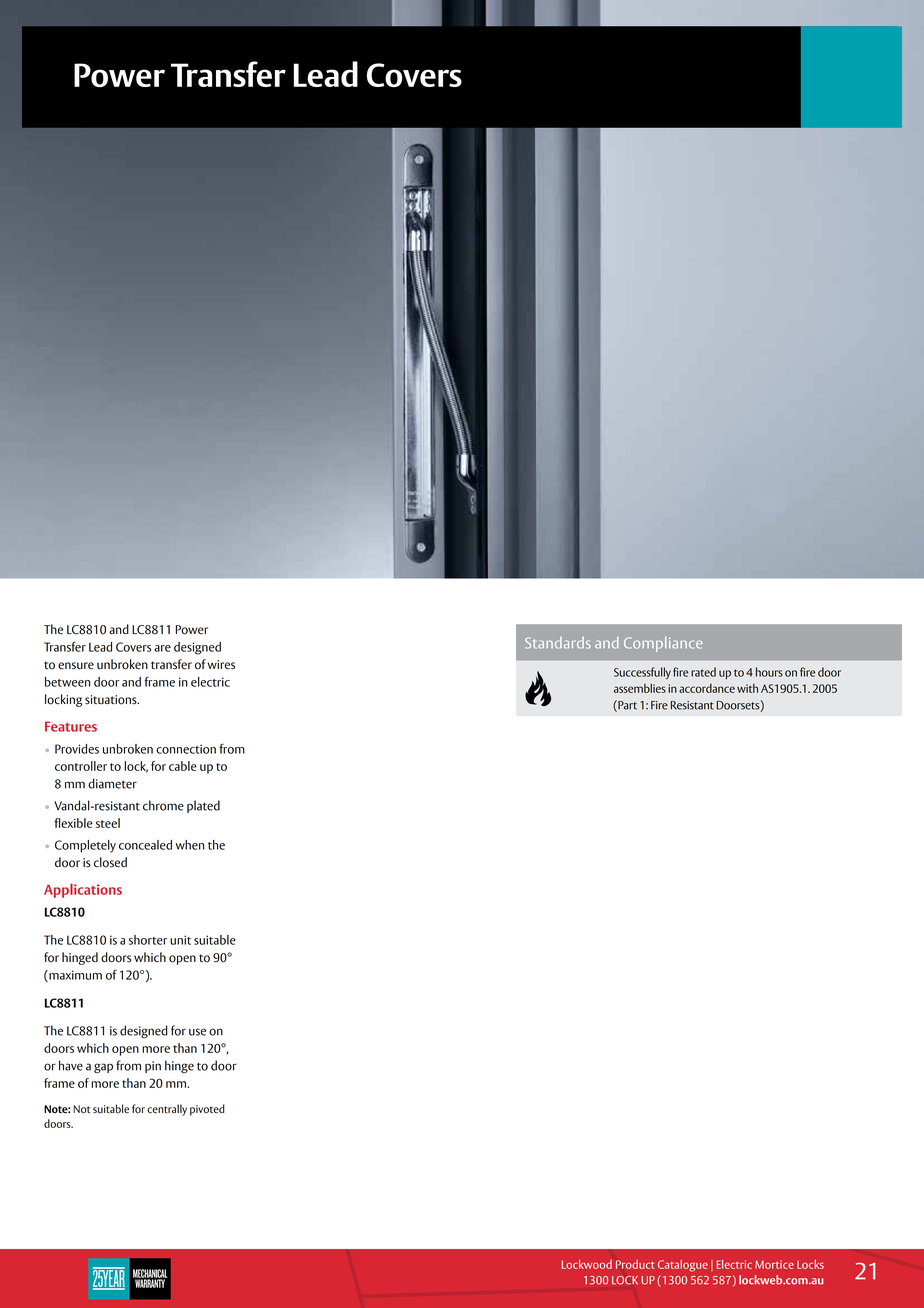 The width and height of the screenshot is (924, 1308). Describe the element at coordinates (703, 672) in the screenshot. I see `rated` at that location.
